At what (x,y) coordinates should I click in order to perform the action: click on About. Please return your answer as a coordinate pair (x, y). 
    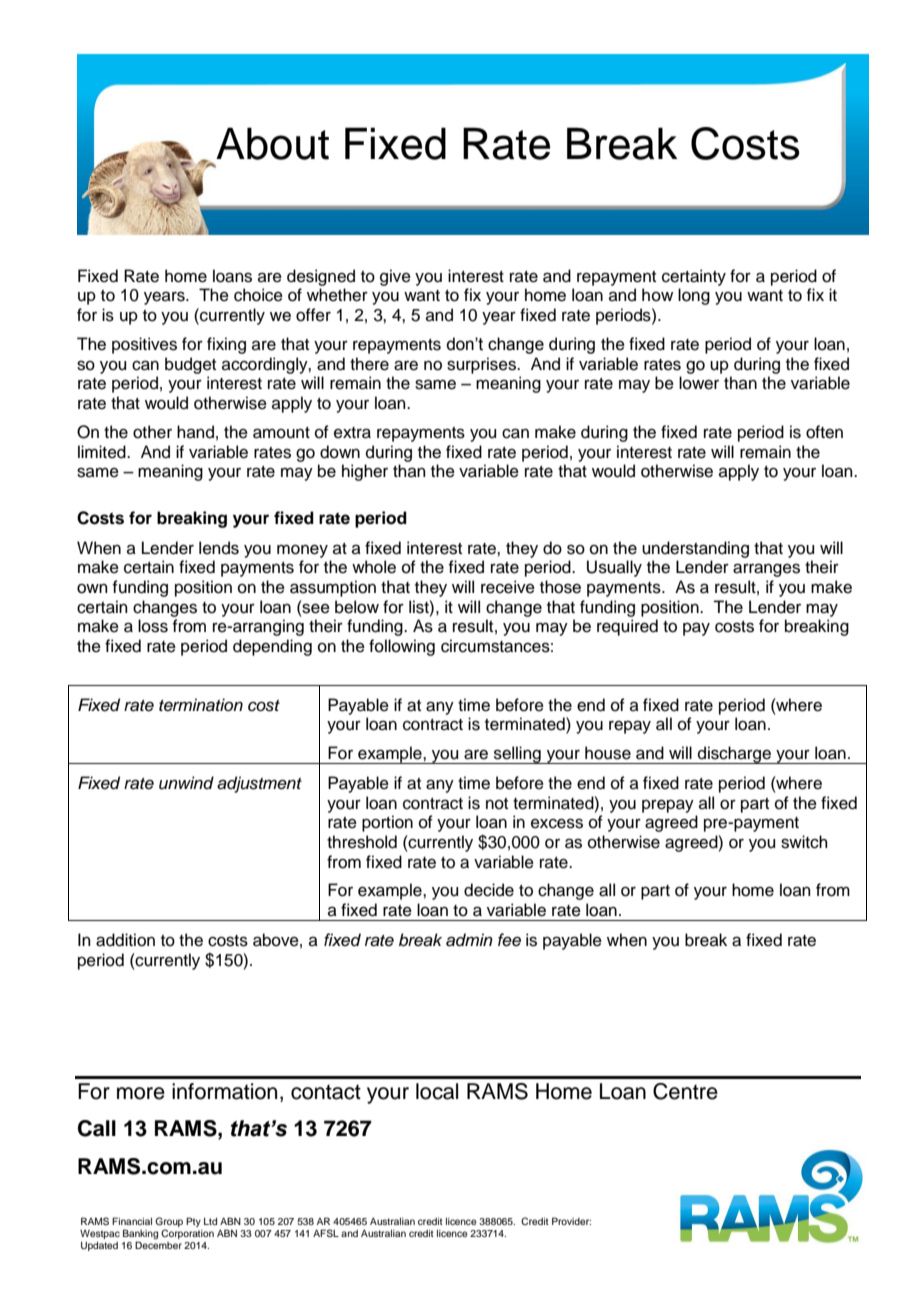
    Looking at the image, I should click on (272, 143).
